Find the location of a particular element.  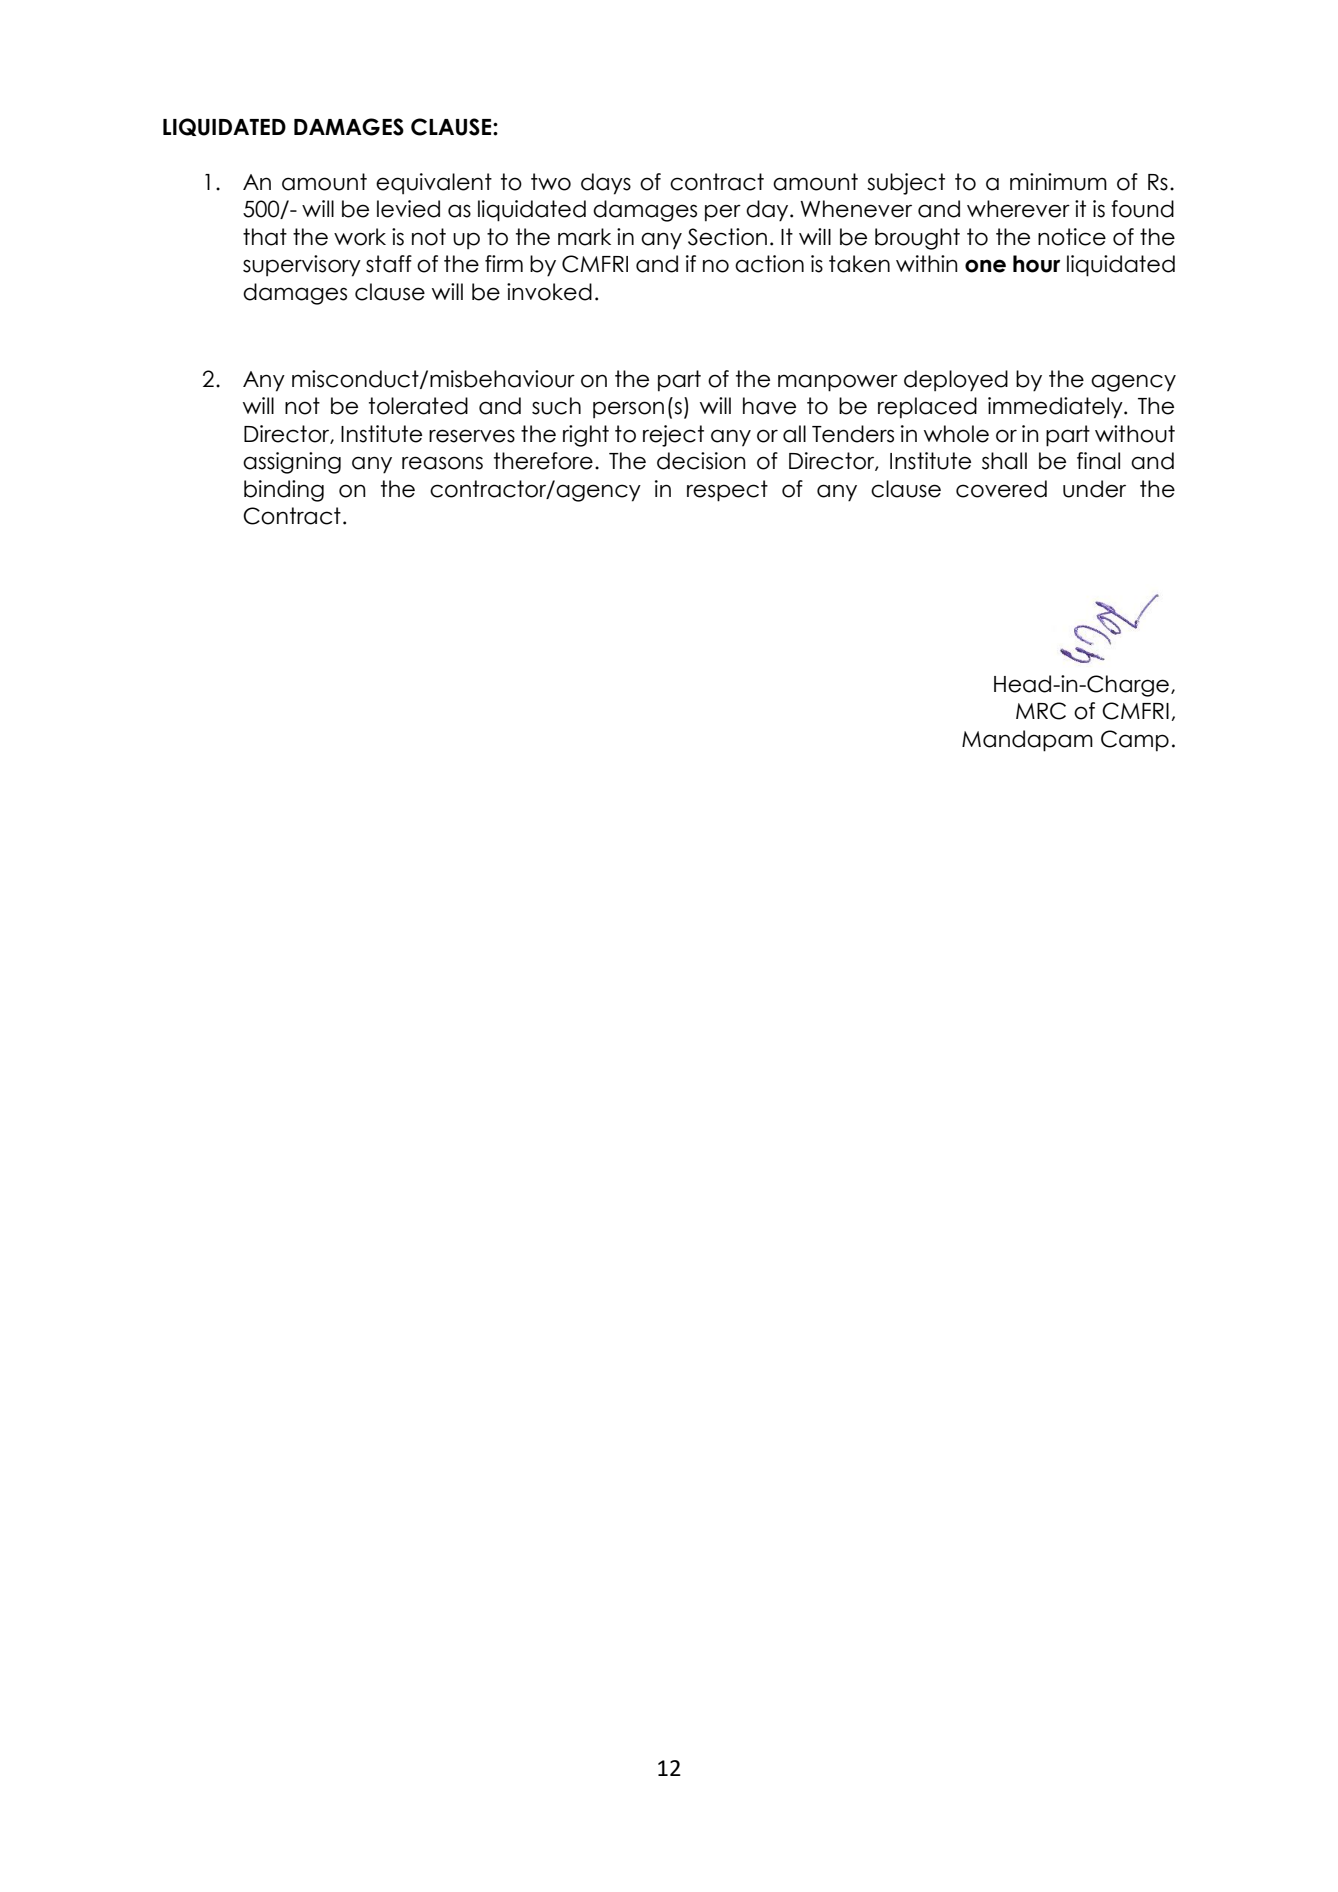

staff is located at coordinates (389, 264).
